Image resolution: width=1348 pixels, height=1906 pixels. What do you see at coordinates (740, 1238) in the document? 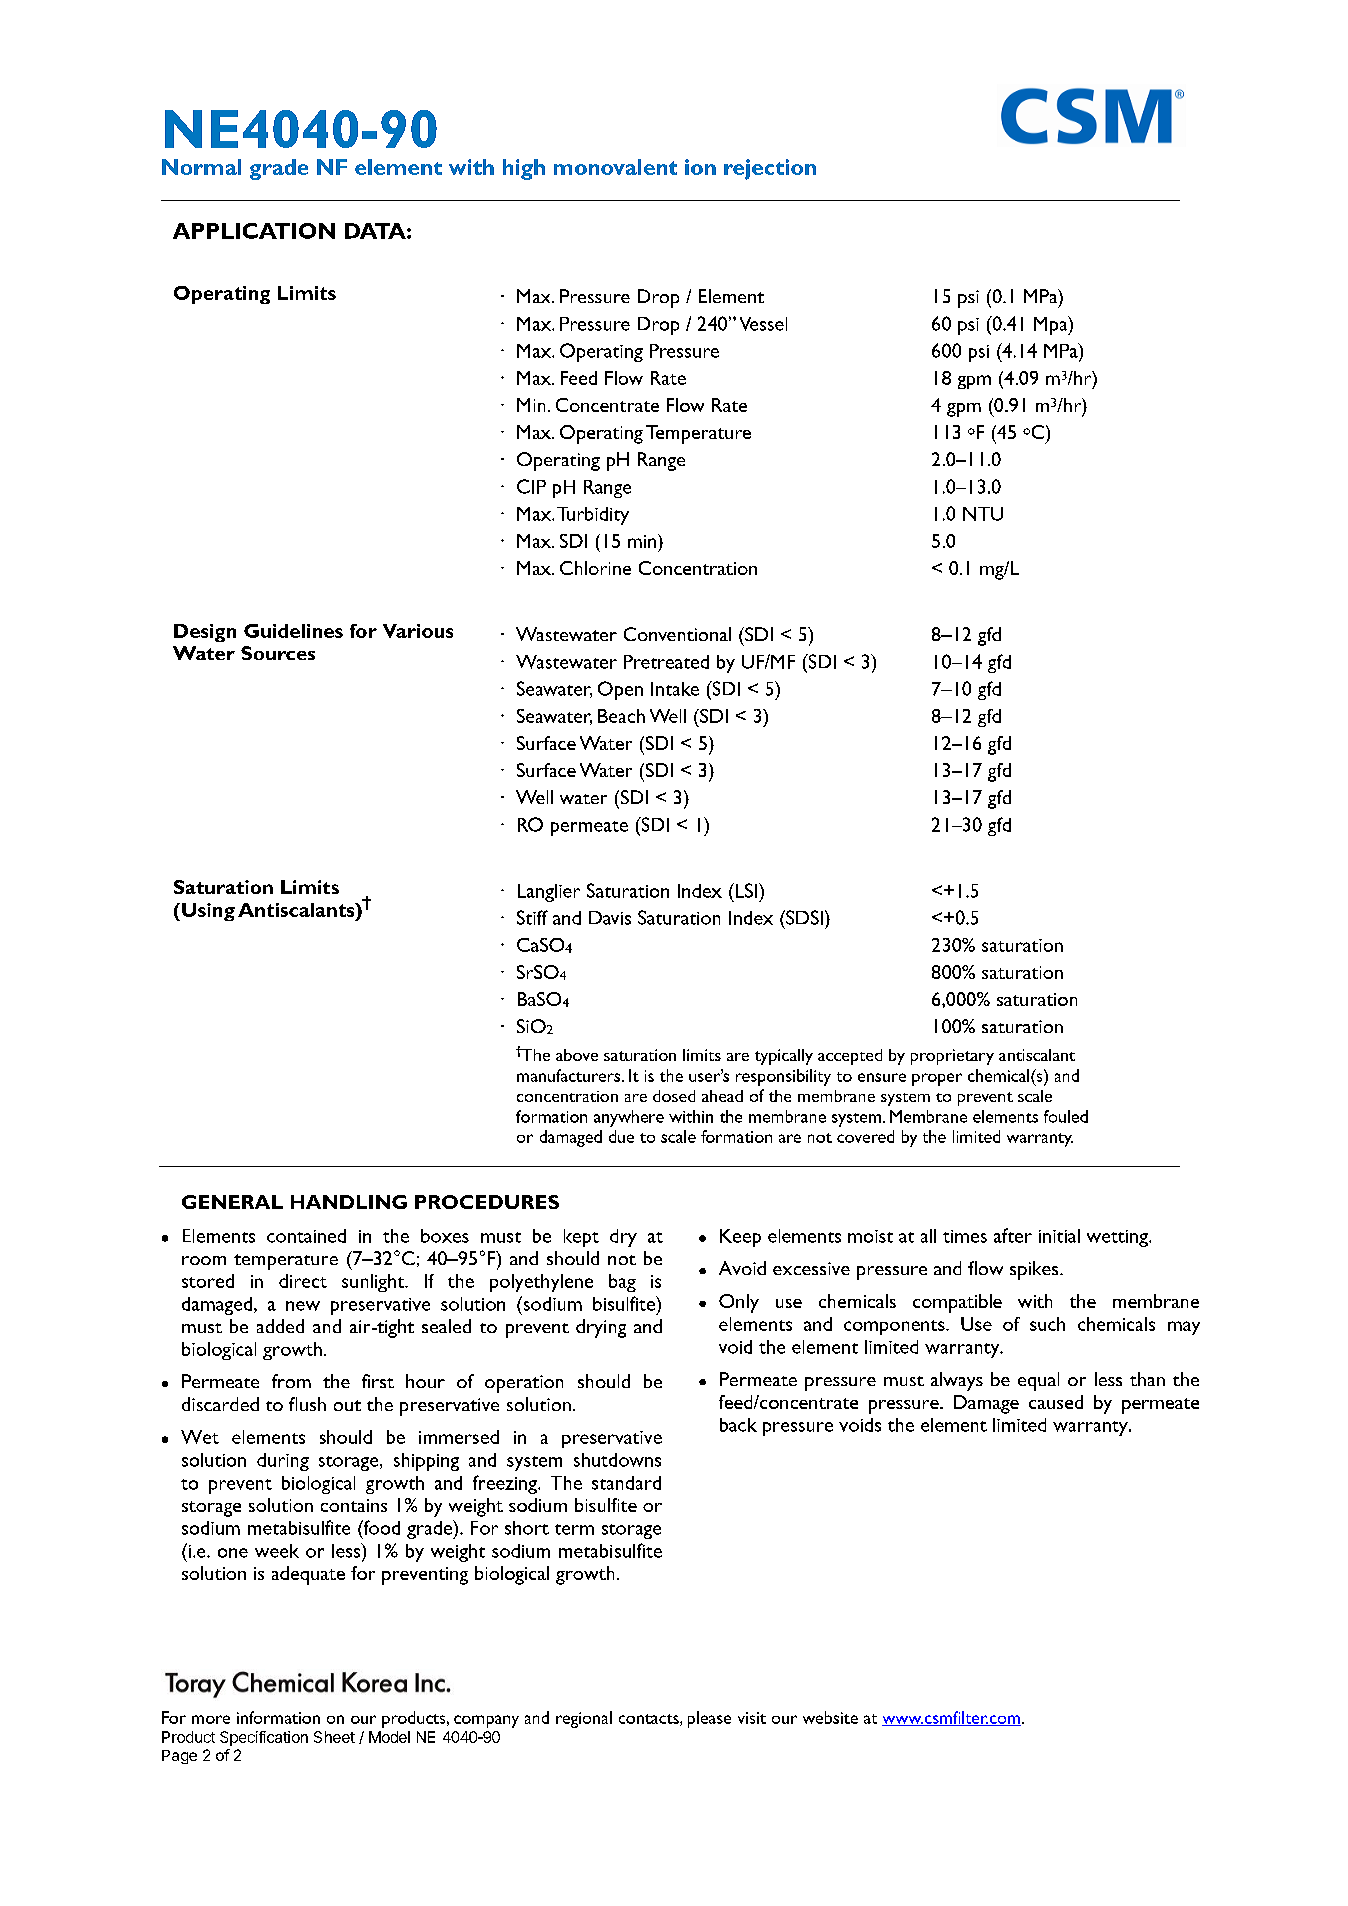
I see `Keep` at bounding box center [740, 1238].
